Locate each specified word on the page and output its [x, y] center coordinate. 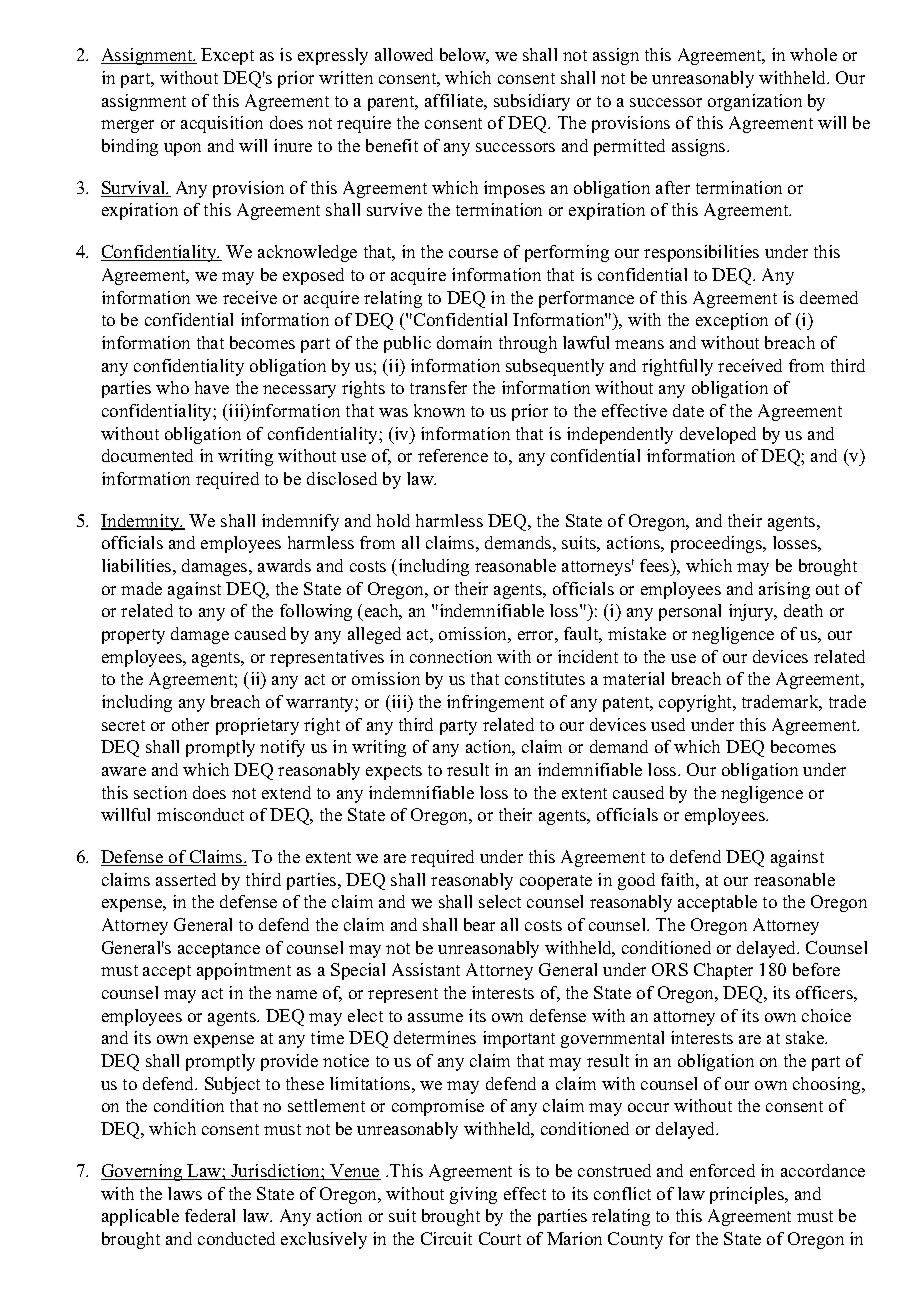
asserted [186, 879]
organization [755, 102]
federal [210, 1215]
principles [748, 1195]
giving [473, 1195]
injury [752, 612]
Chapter [723, 971]
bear [479, 924]
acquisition [222, 124]
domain [464, 342]
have [212, 387]
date [688, 410]
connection [451, 656]
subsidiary [532, 102]
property [133, 636]
